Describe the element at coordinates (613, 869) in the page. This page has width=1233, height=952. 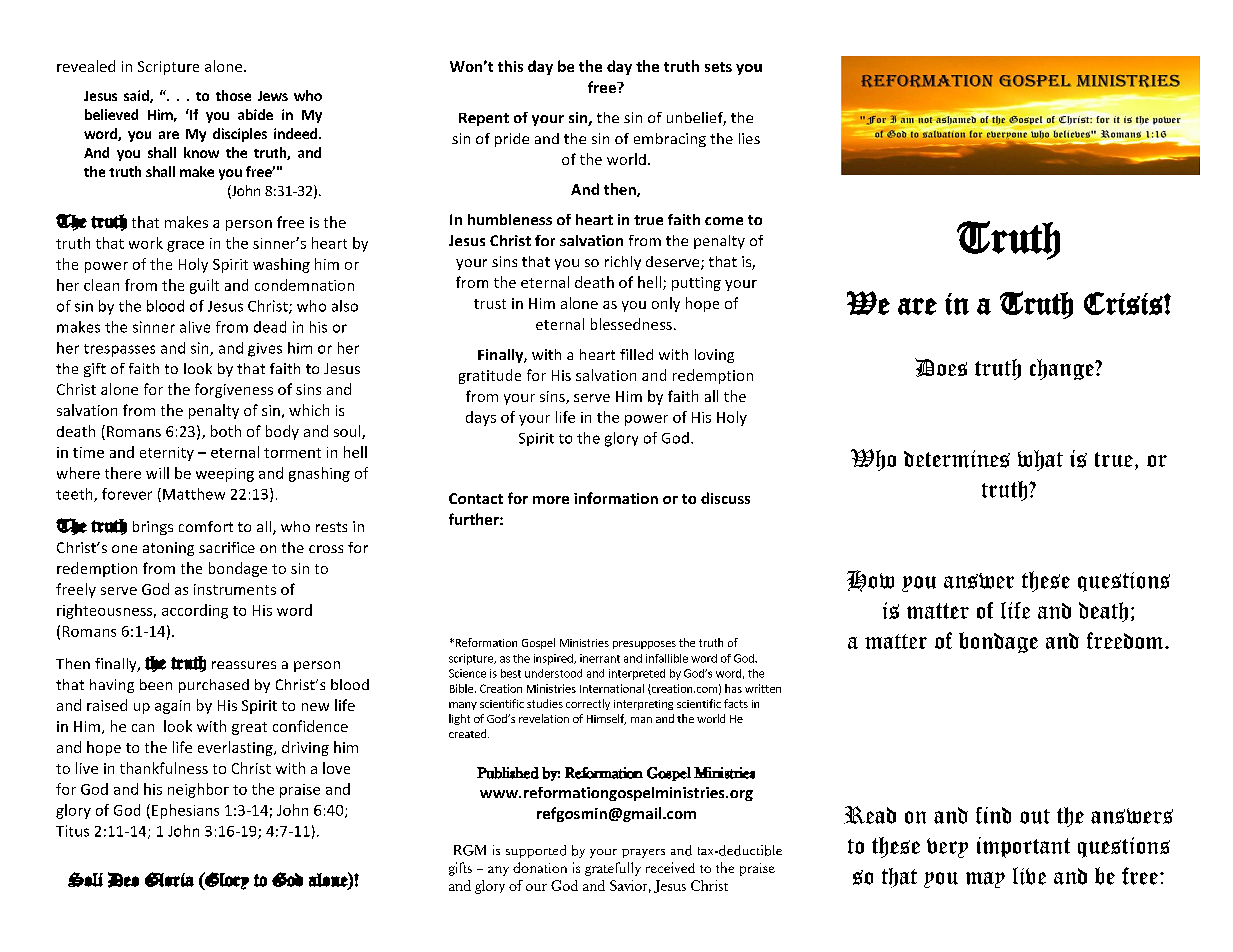
I see `gratefully` at that location.
